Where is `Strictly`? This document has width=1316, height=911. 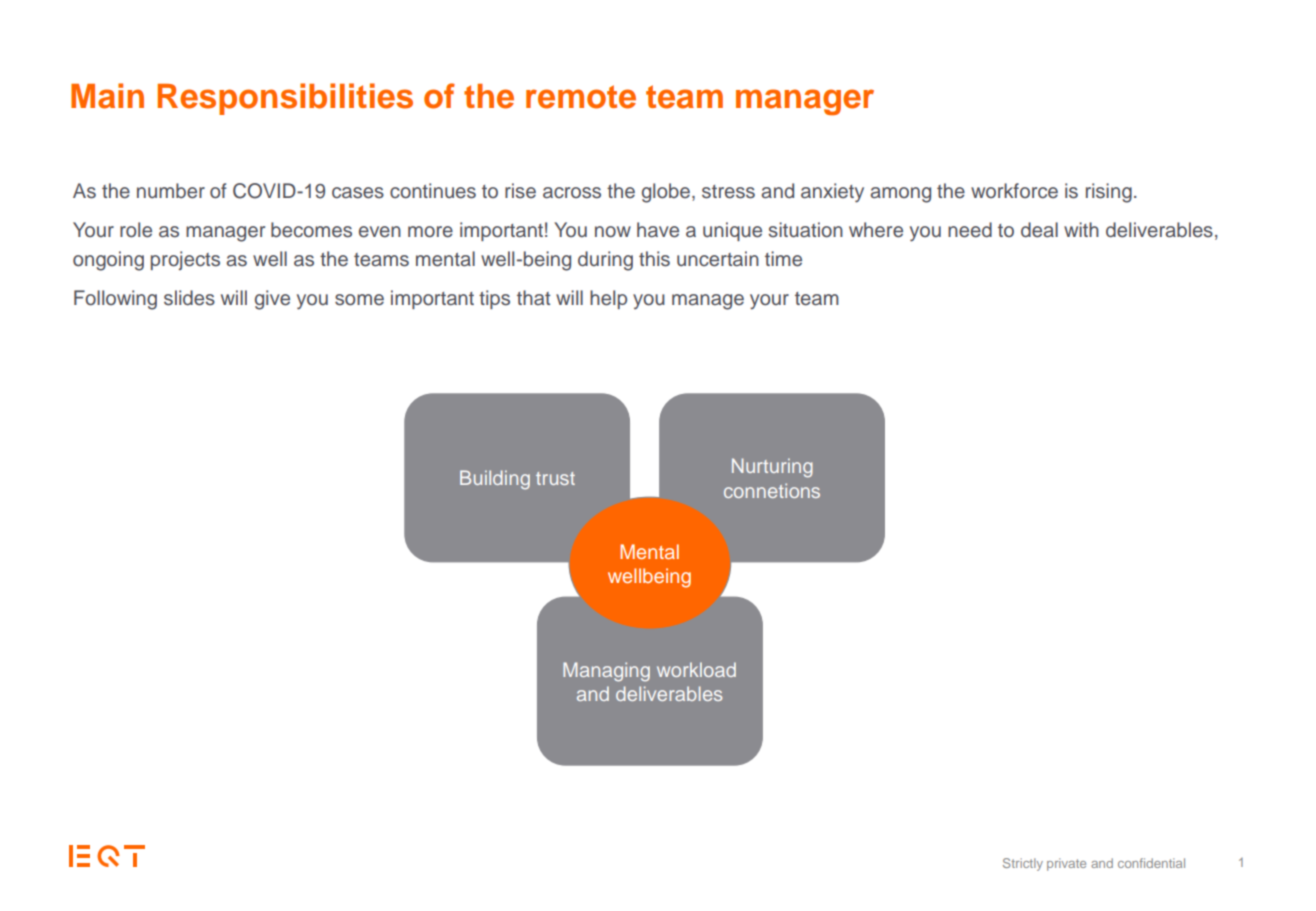 Strictly is located at coordinates (1023, 864).
